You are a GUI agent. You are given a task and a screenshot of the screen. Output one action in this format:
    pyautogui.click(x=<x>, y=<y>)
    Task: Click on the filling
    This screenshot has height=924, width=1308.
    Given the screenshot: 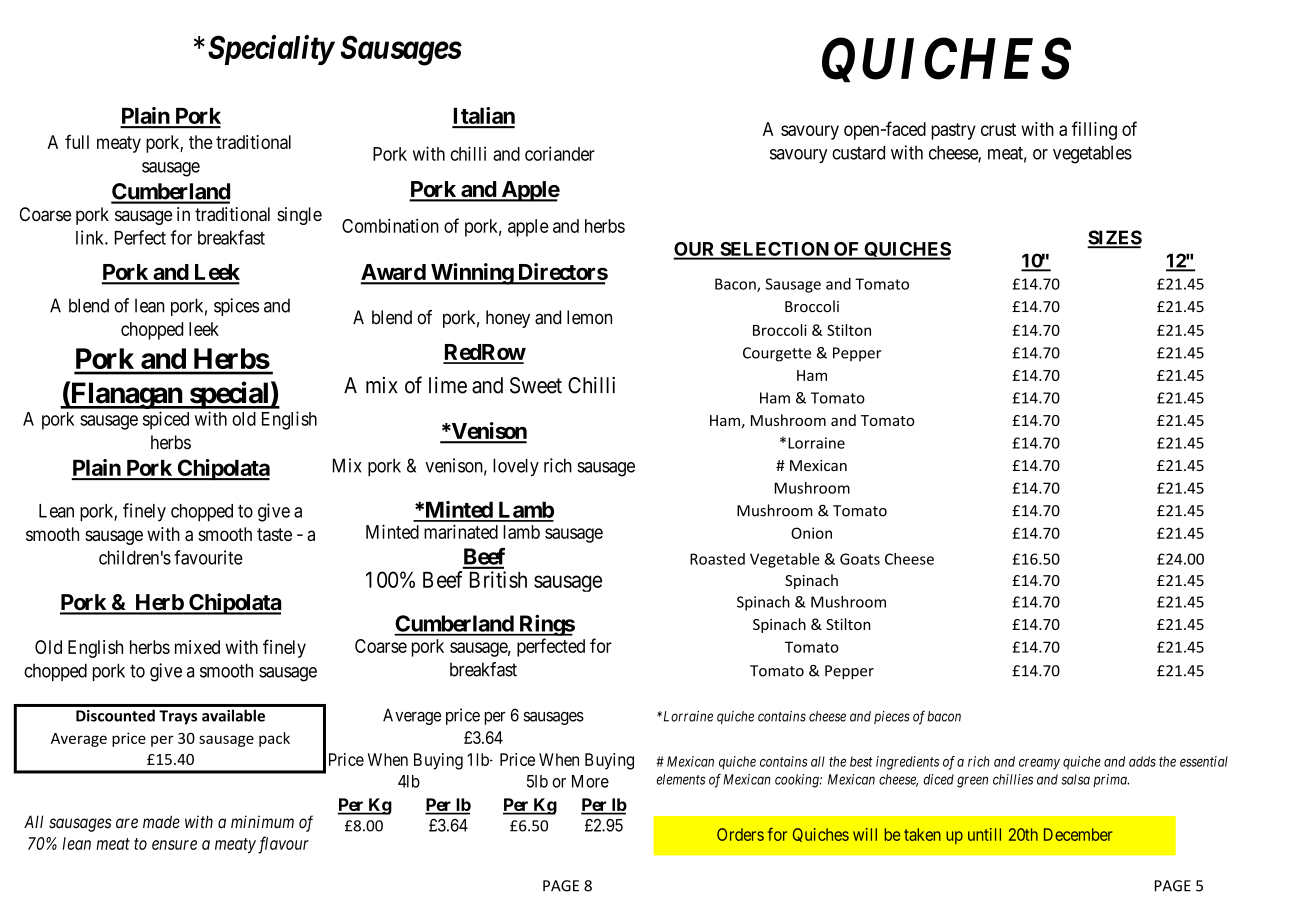 What is the action you would take?
    pyautogui.click(x=1094, y=130)
